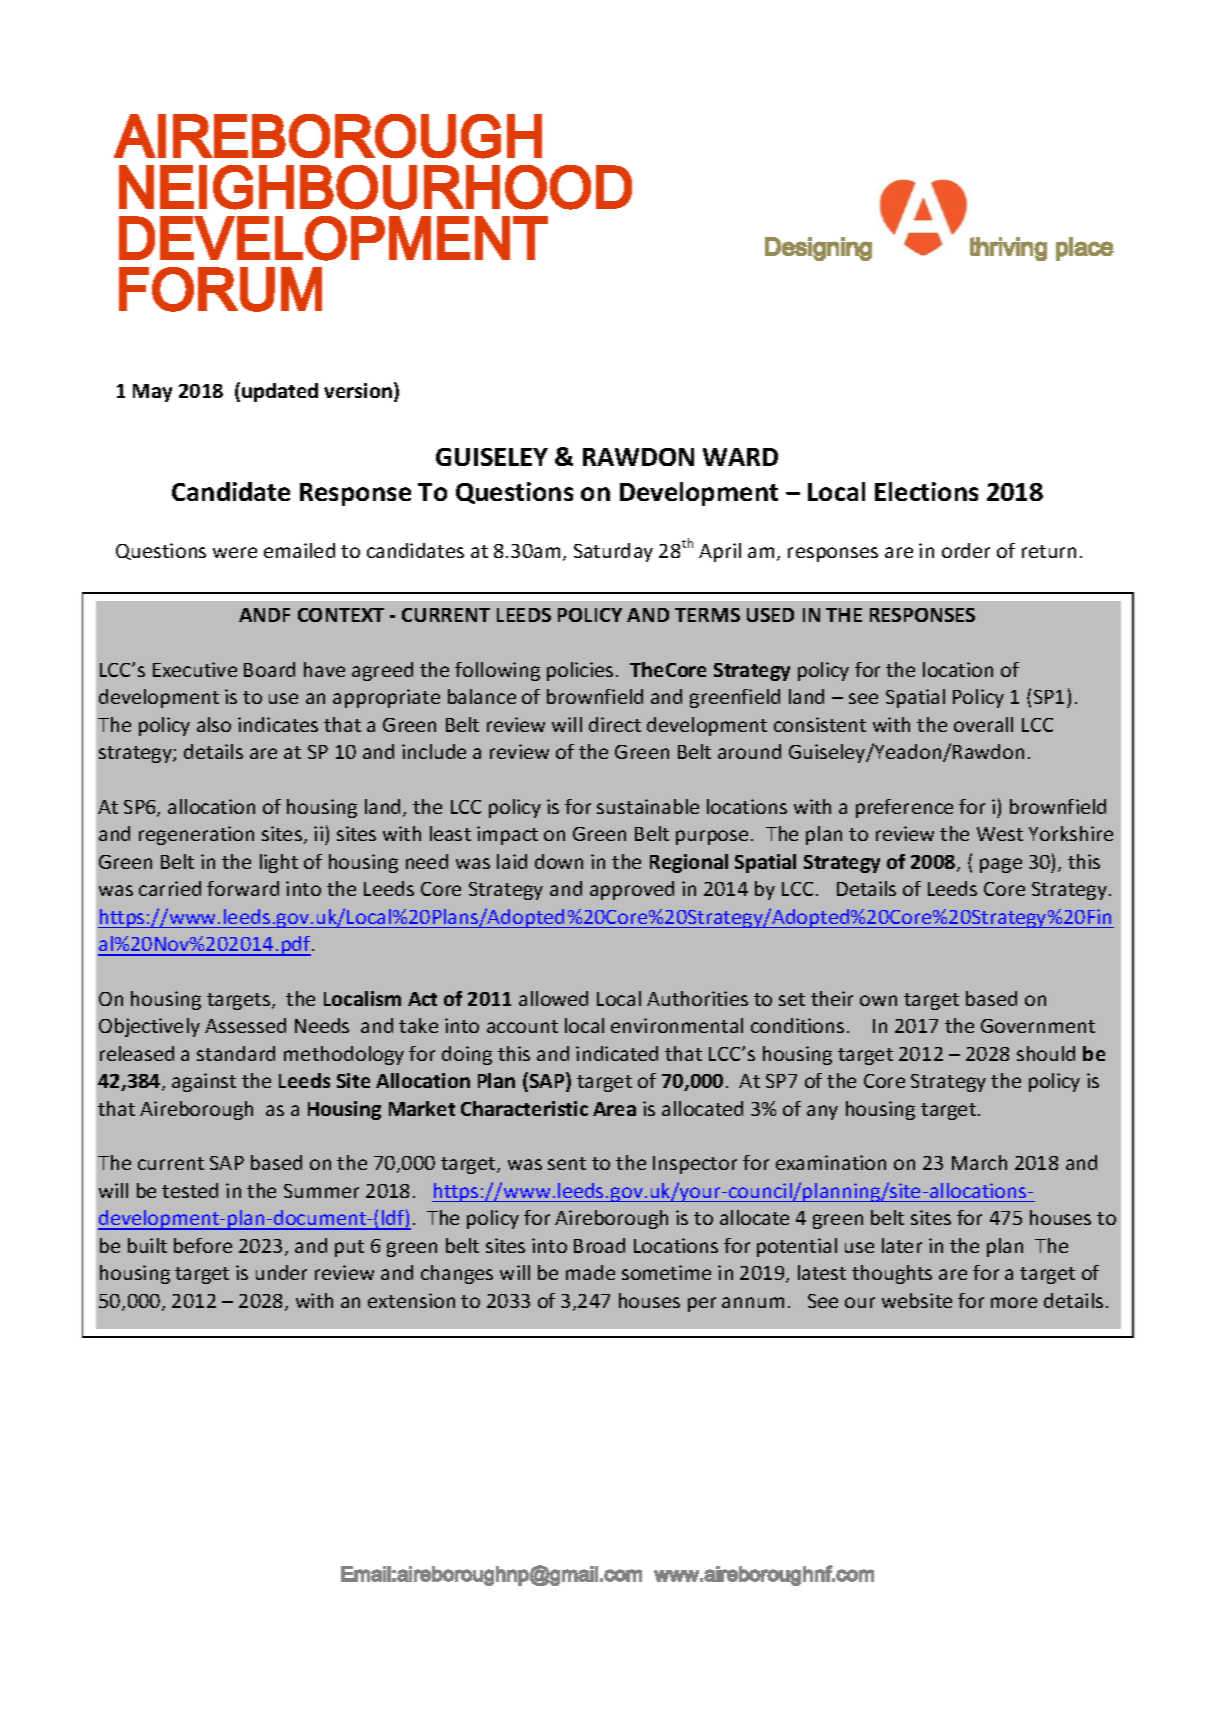  Describe the element at coordinates (245, 1025) in the screenshot. I see `Assessed` at that location.
